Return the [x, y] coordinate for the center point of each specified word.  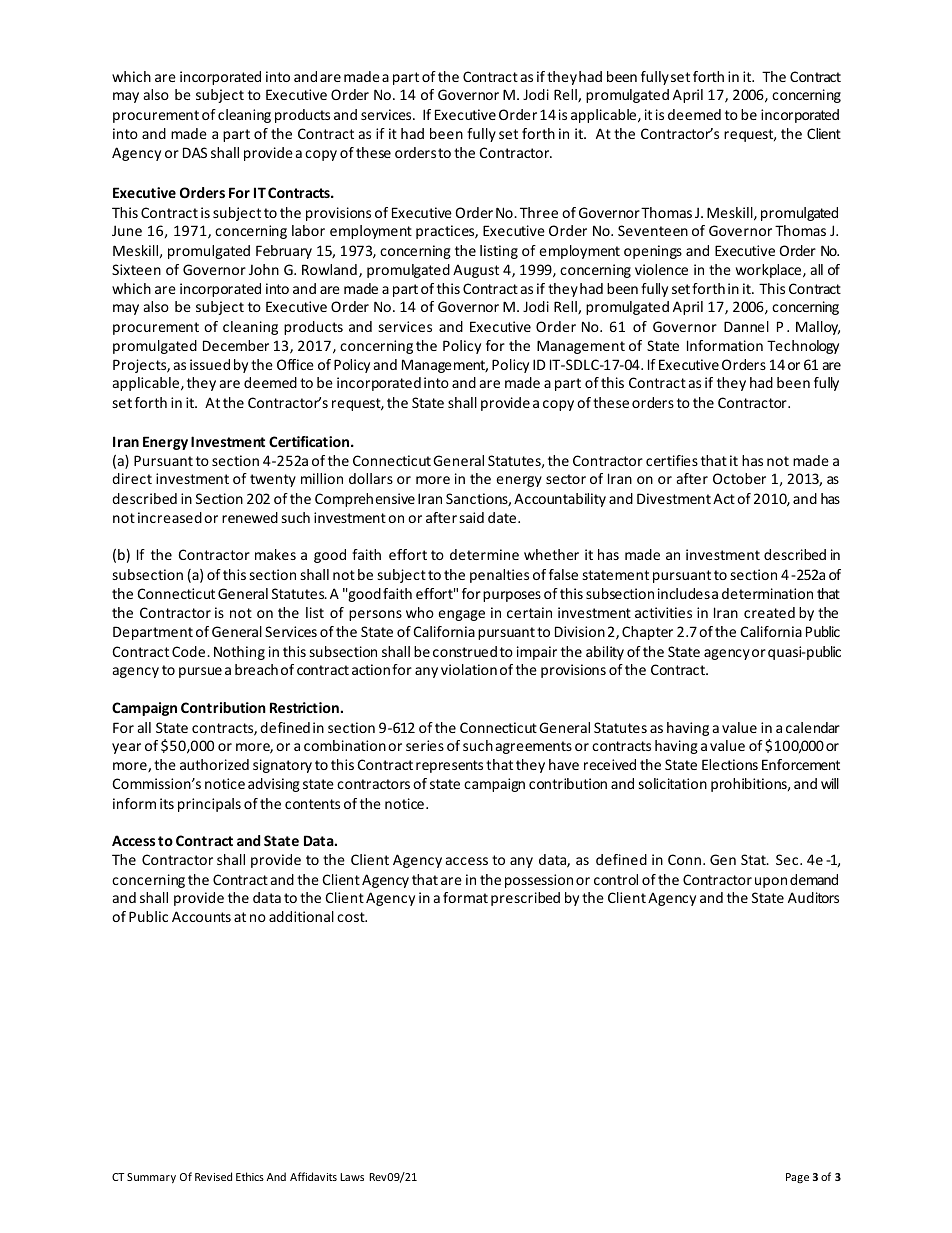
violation [469, 669]
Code [190, 651]
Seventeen [653, 230]
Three [539, 212]
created [769, 612]
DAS [195, 152]
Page [797, 1178]
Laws [352, 1177]
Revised [213, 1176]
